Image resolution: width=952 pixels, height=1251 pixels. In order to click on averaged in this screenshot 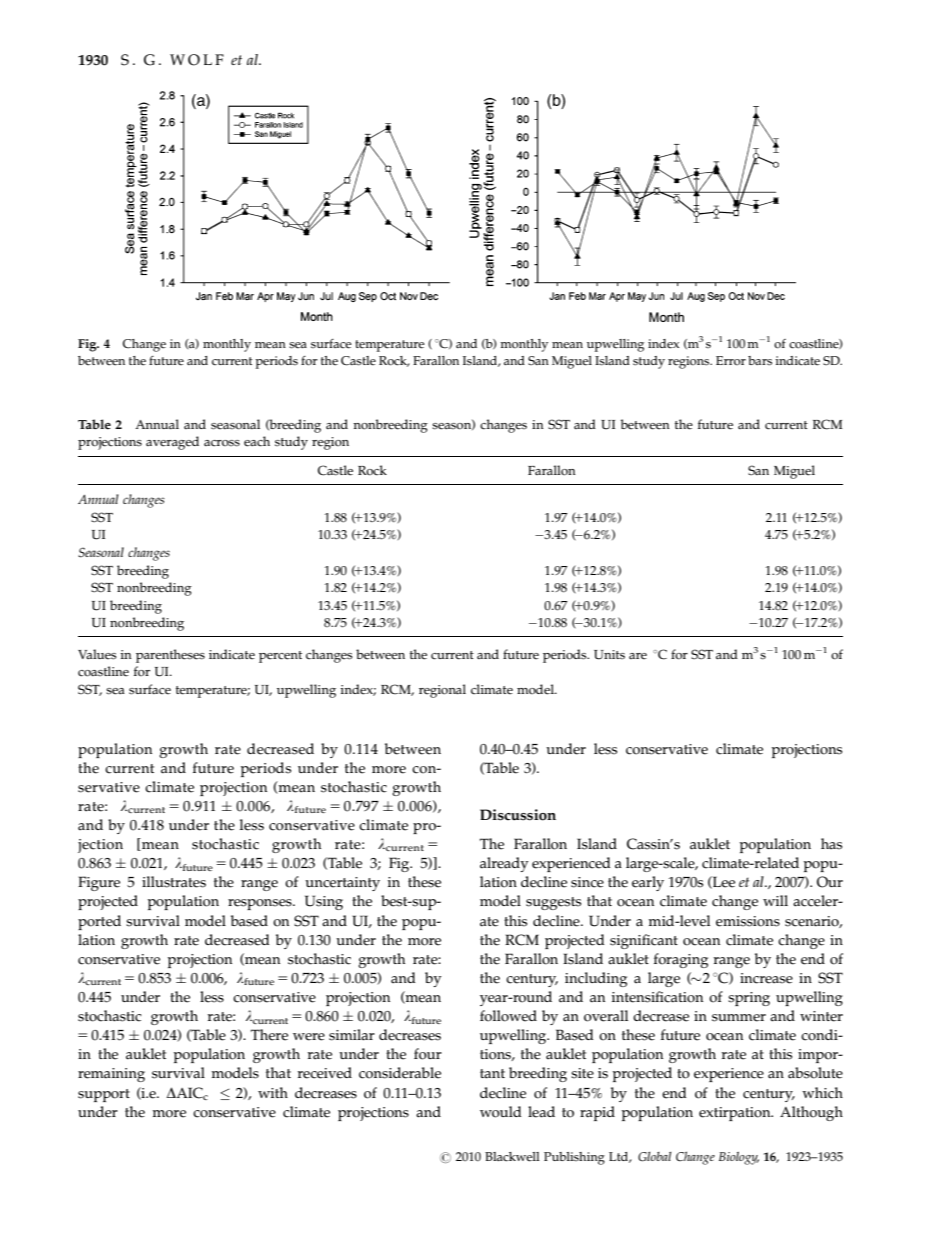, I will do `click(172, 443)`.
